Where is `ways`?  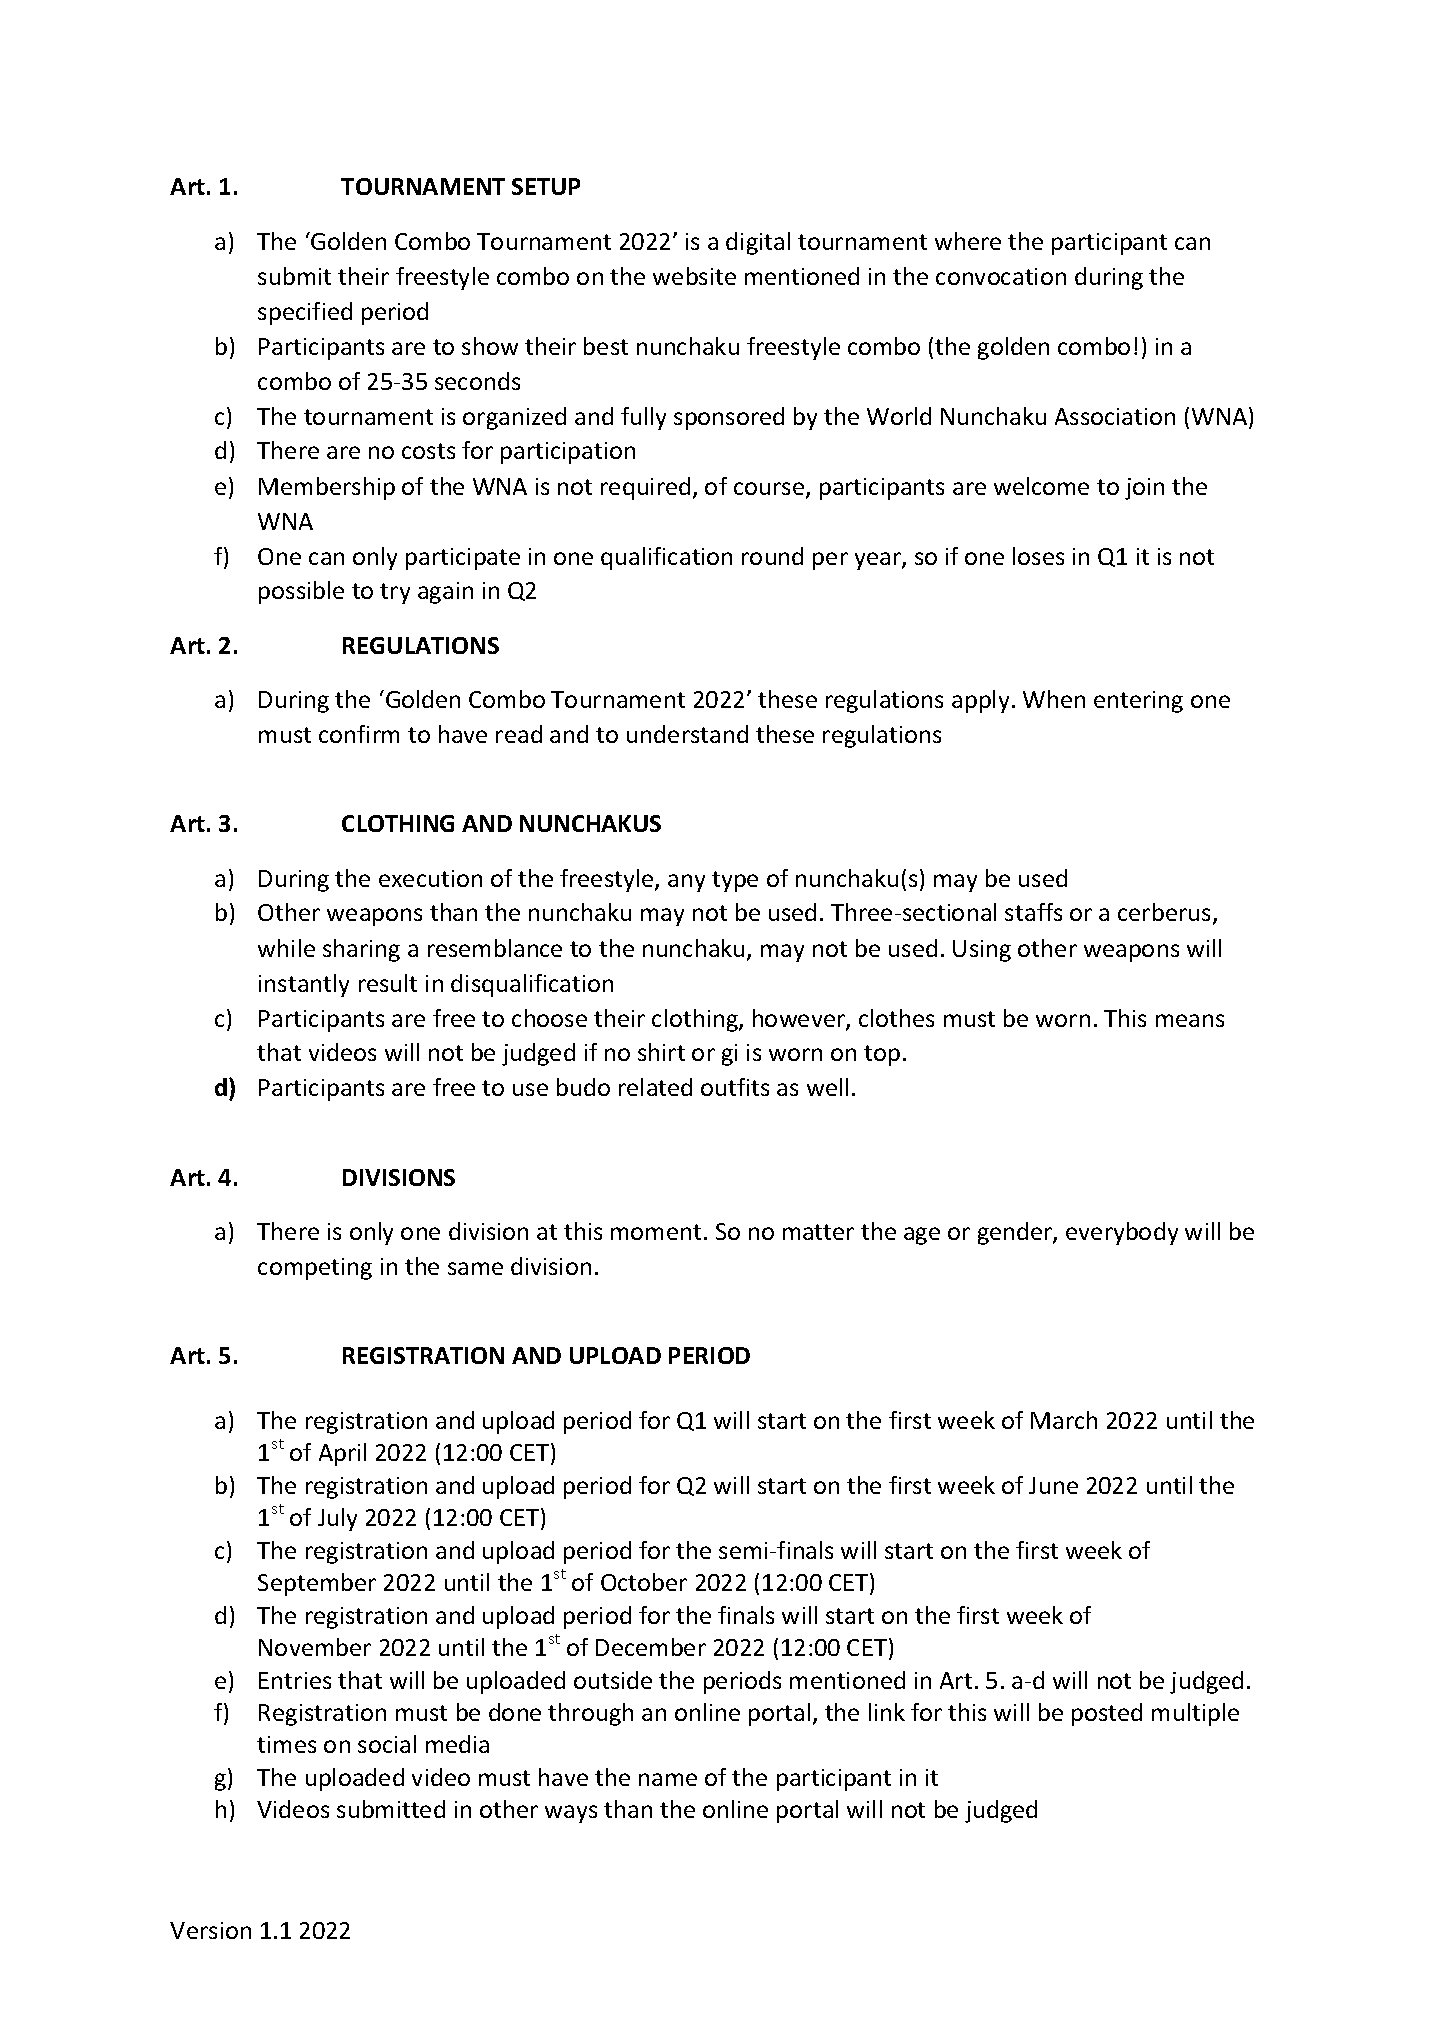
ways is located at coordinates (571, 1814).
